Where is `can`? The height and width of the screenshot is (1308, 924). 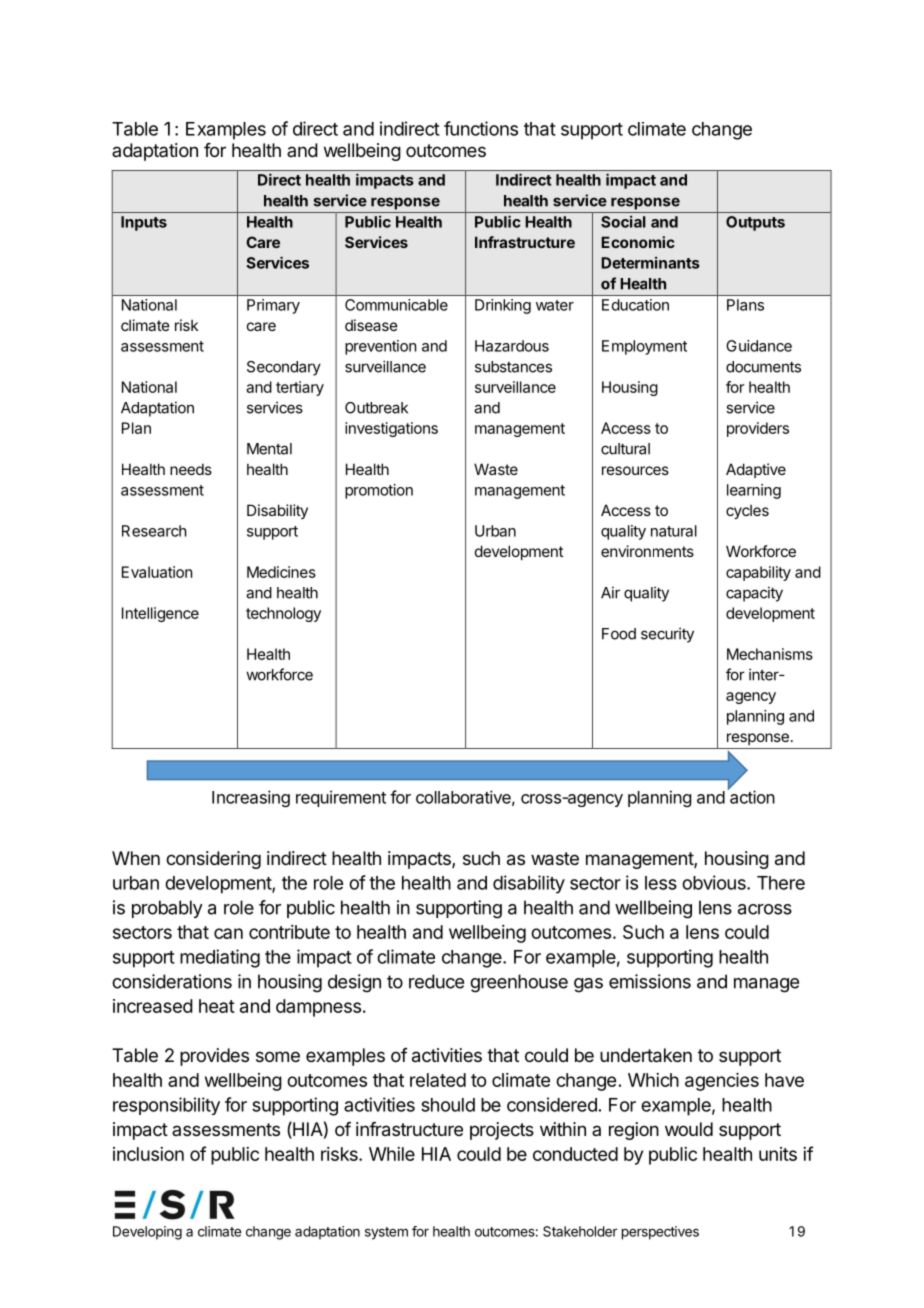
can is located at coordinates (228, 933).
